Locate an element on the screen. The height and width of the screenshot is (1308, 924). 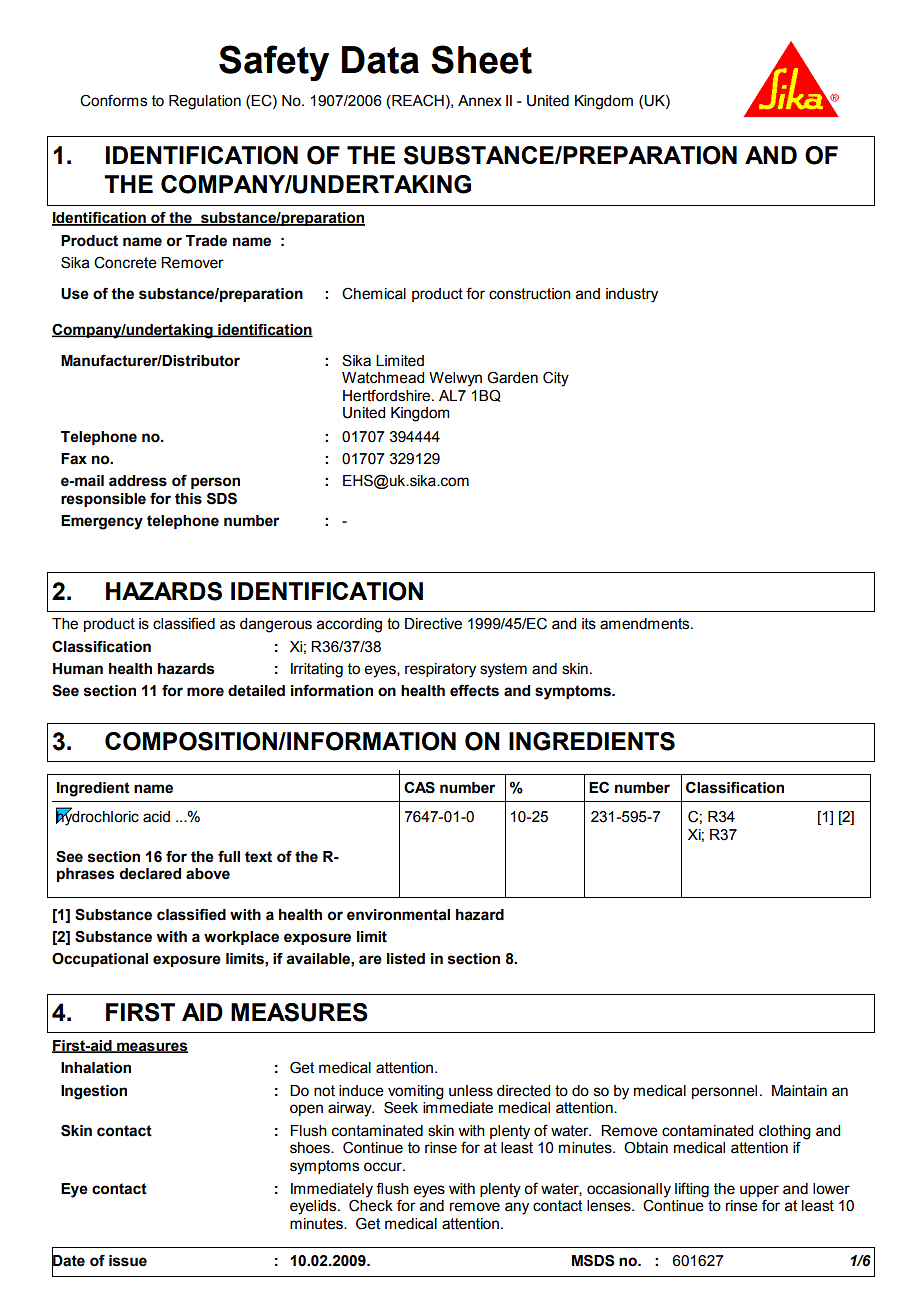
issue is located at coordinates (128, 1261).
